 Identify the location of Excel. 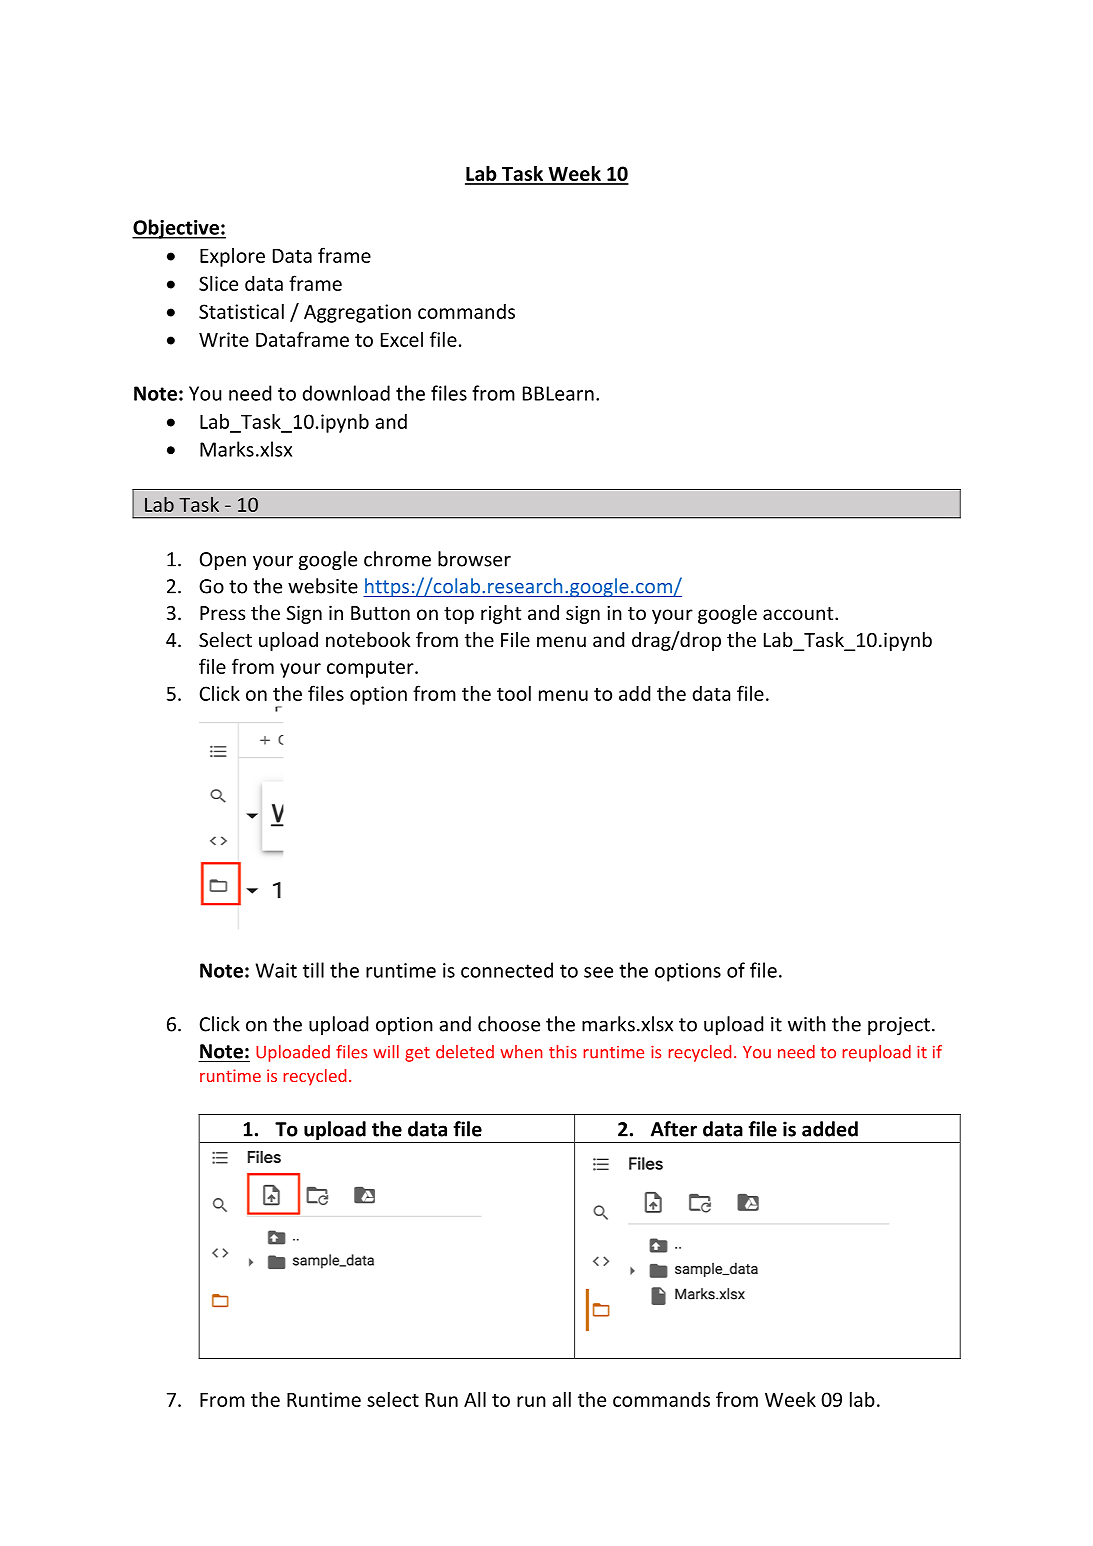
(402, 339).
